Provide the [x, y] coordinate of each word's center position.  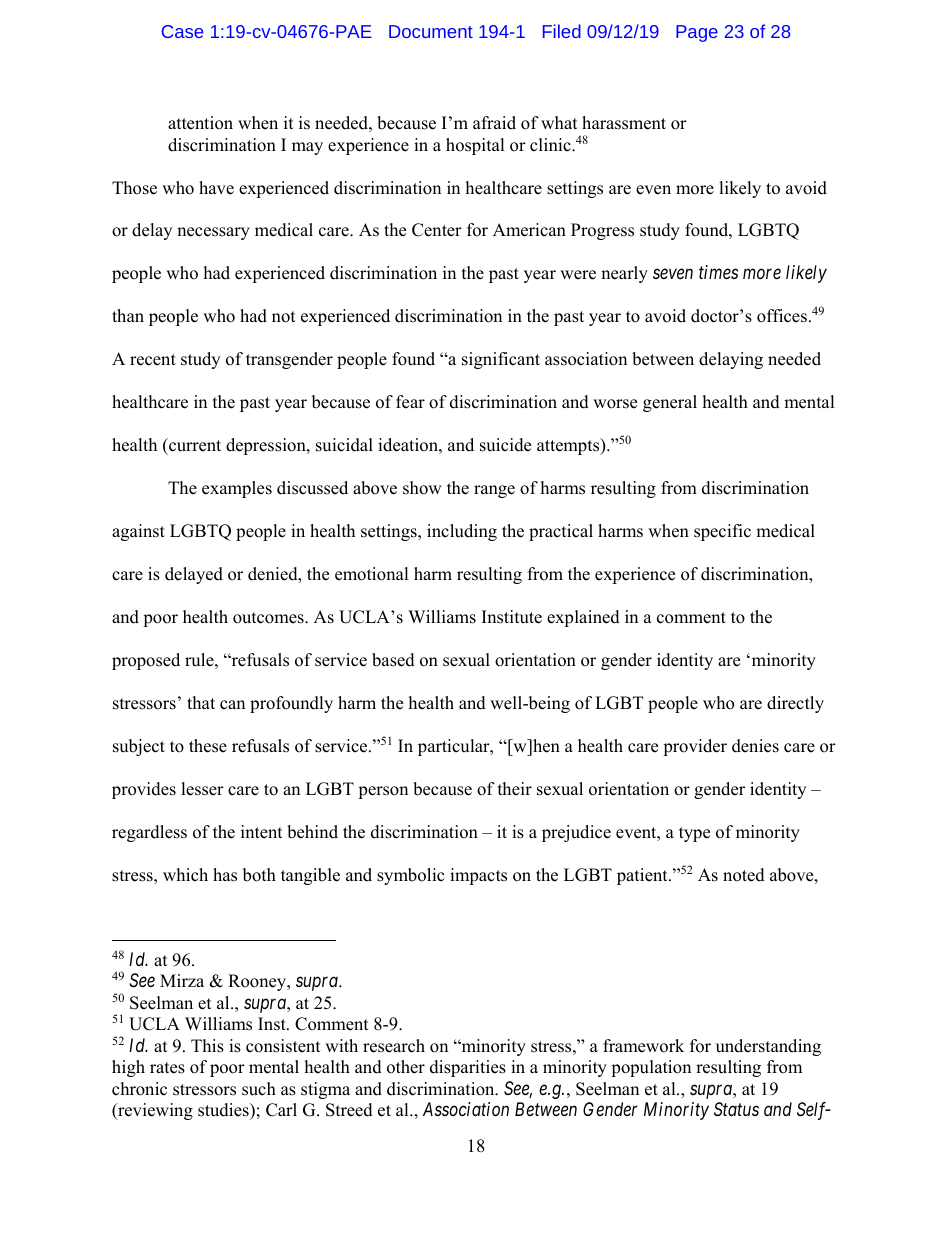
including [462, 532]
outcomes [269, 618]
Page [697, 33]
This [207, 1046]
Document [431, 31]
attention [200, 123]
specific [722, 532]
